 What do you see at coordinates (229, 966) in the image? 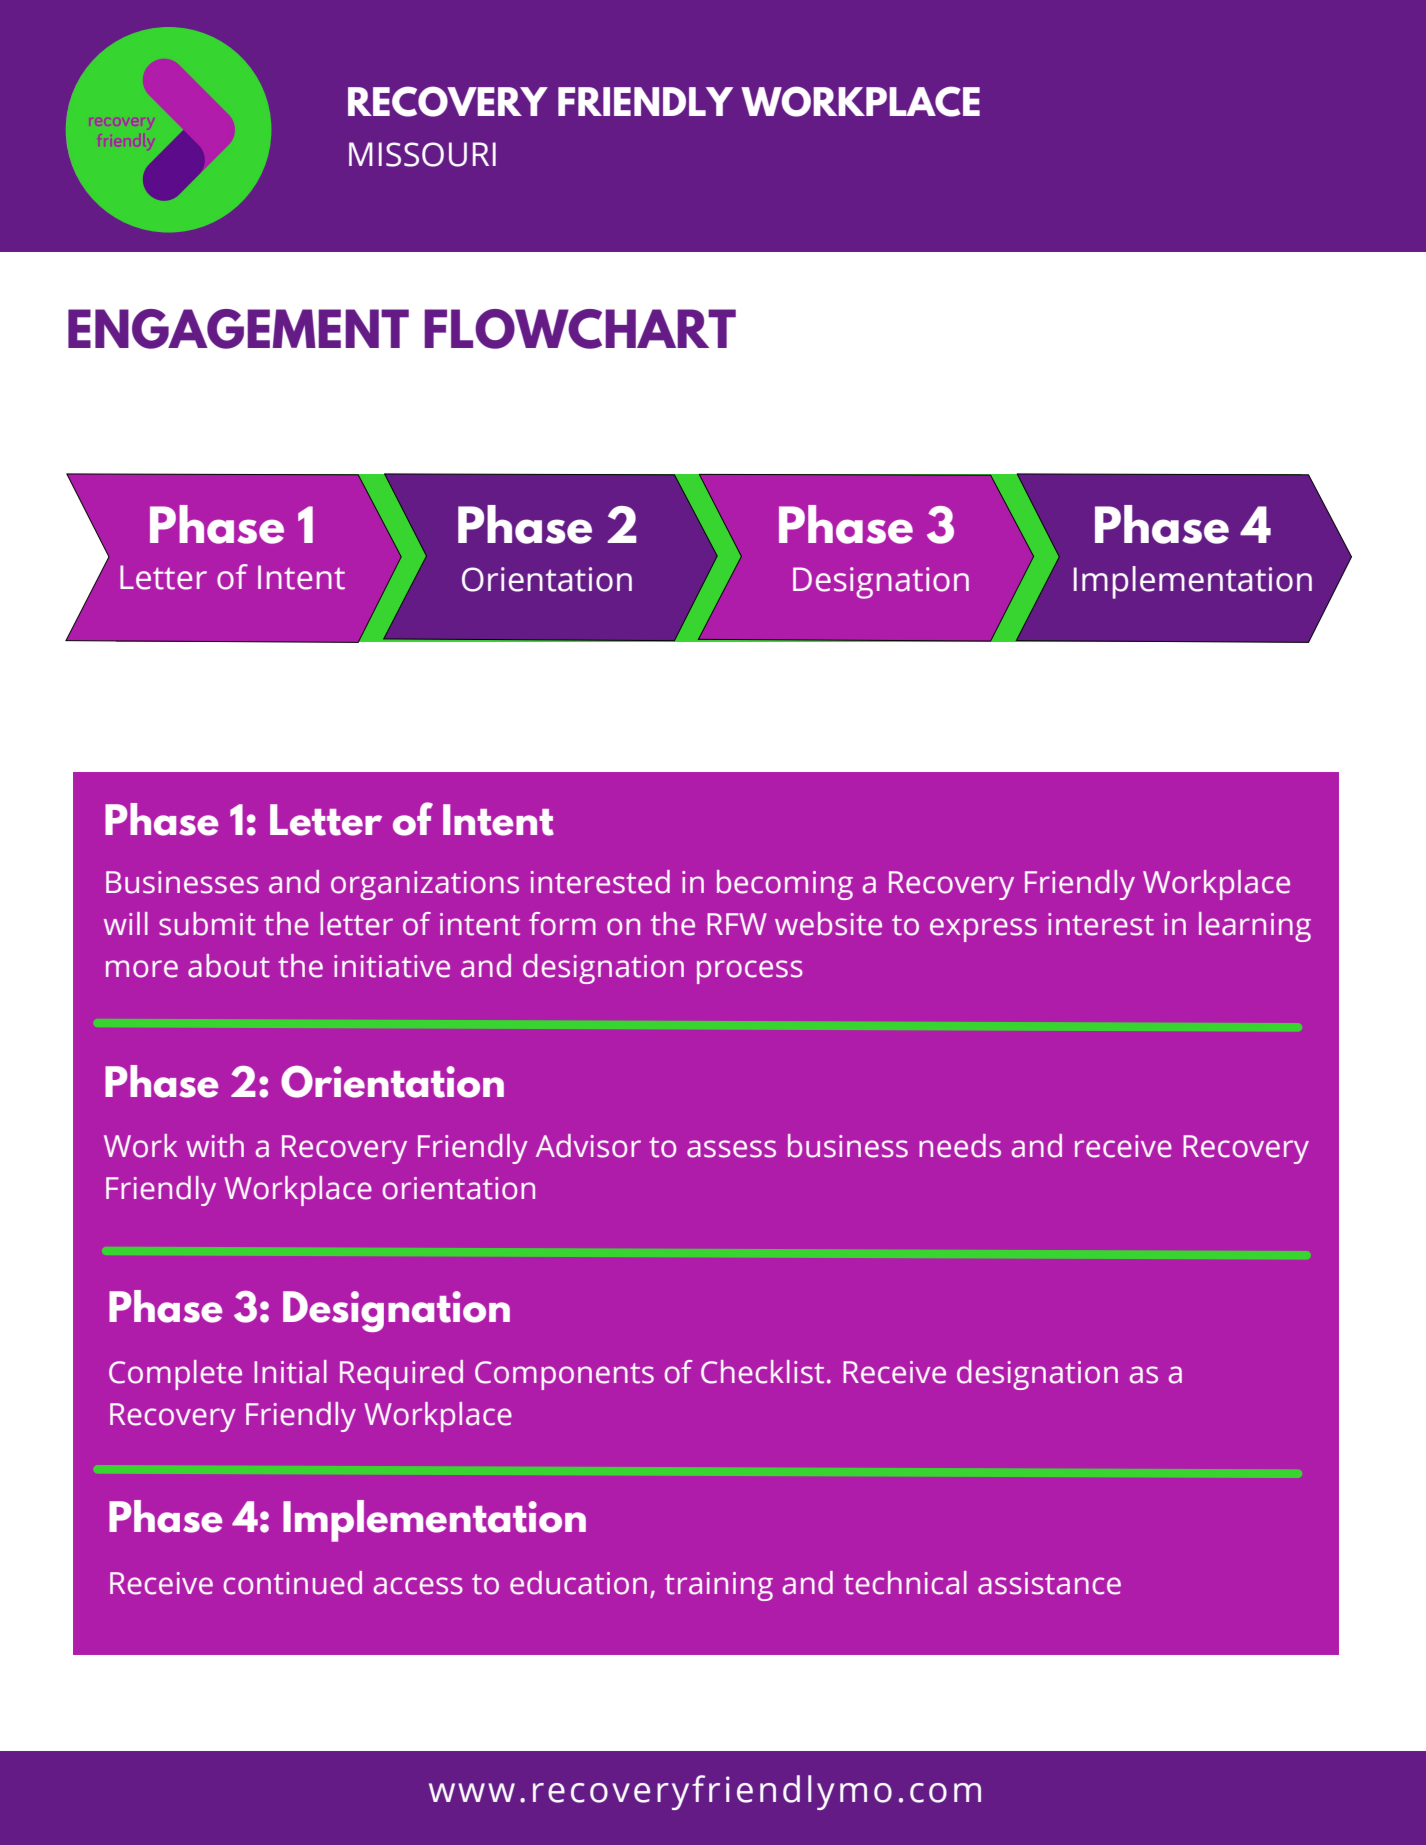
I see `about` at bounding box center [229, 966].
